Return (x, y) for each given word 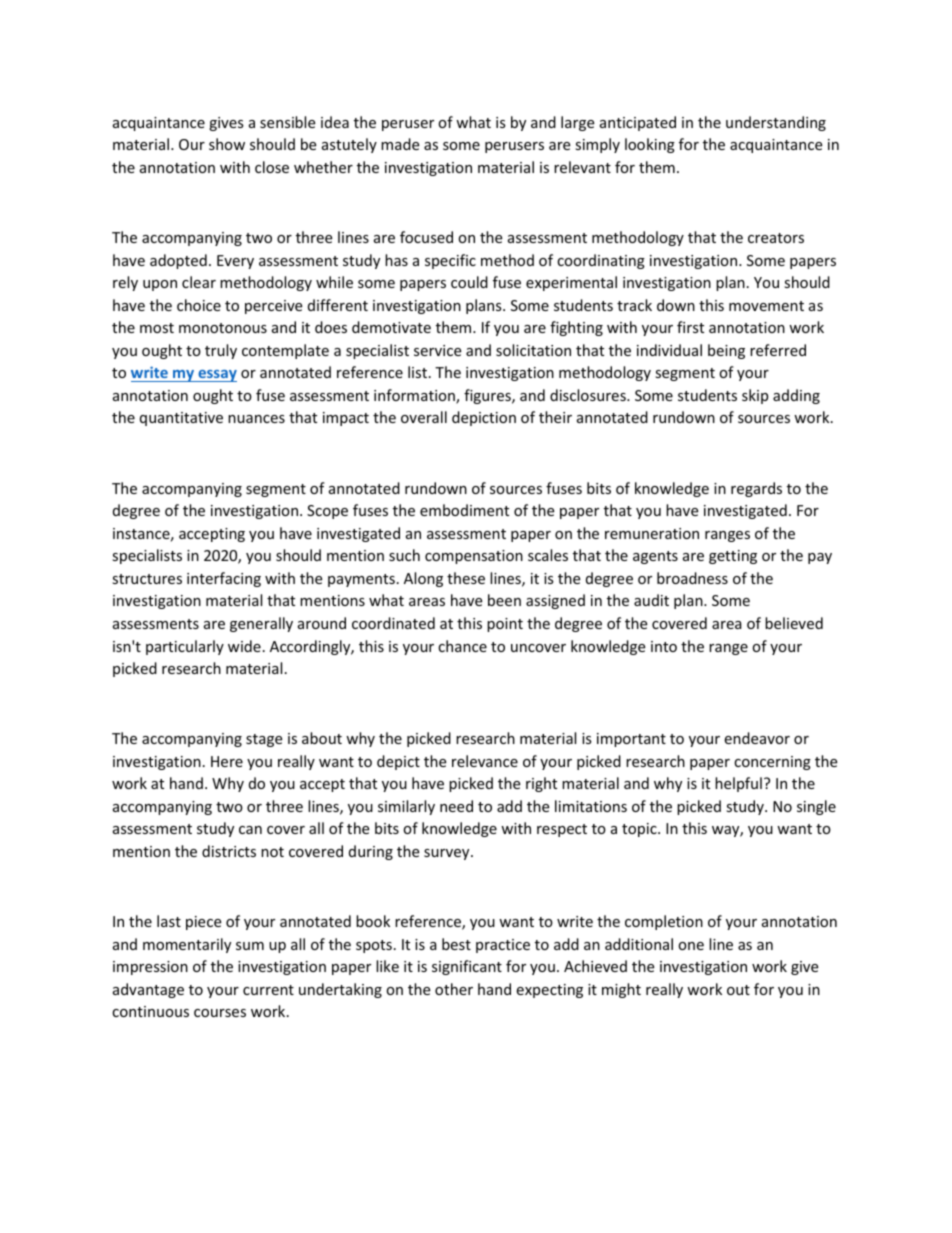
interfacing (224, 579)
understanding (776, 123)
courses (220, 1013)
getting (733, 557)
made (400, 144)
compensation (474, 557)
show (227, 144)
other (454, 989)
